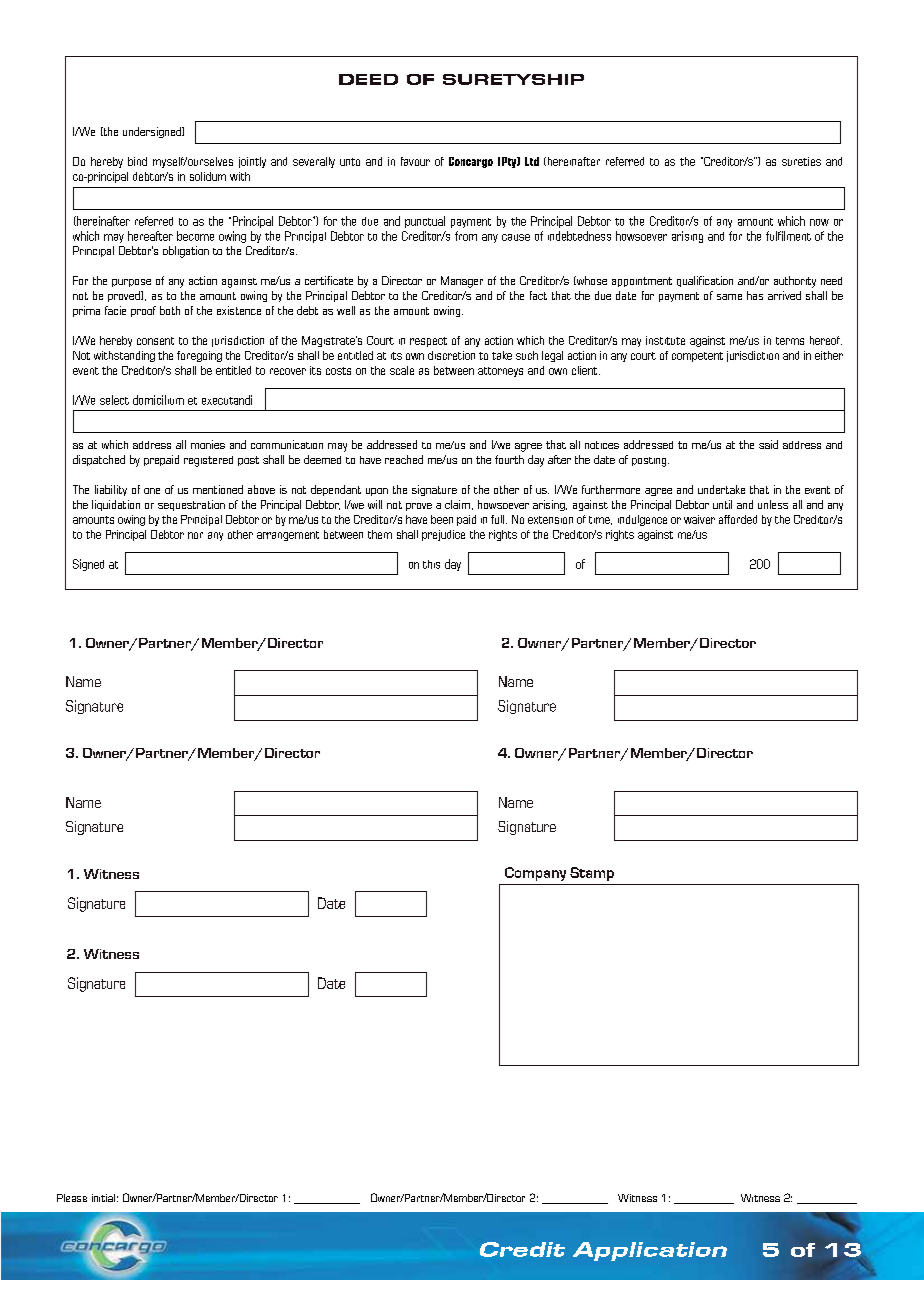 This screenshot has width=924, height=1308. Describe the element at coordinates (137, 161) in the screenshot. I see `bind` at that location.
